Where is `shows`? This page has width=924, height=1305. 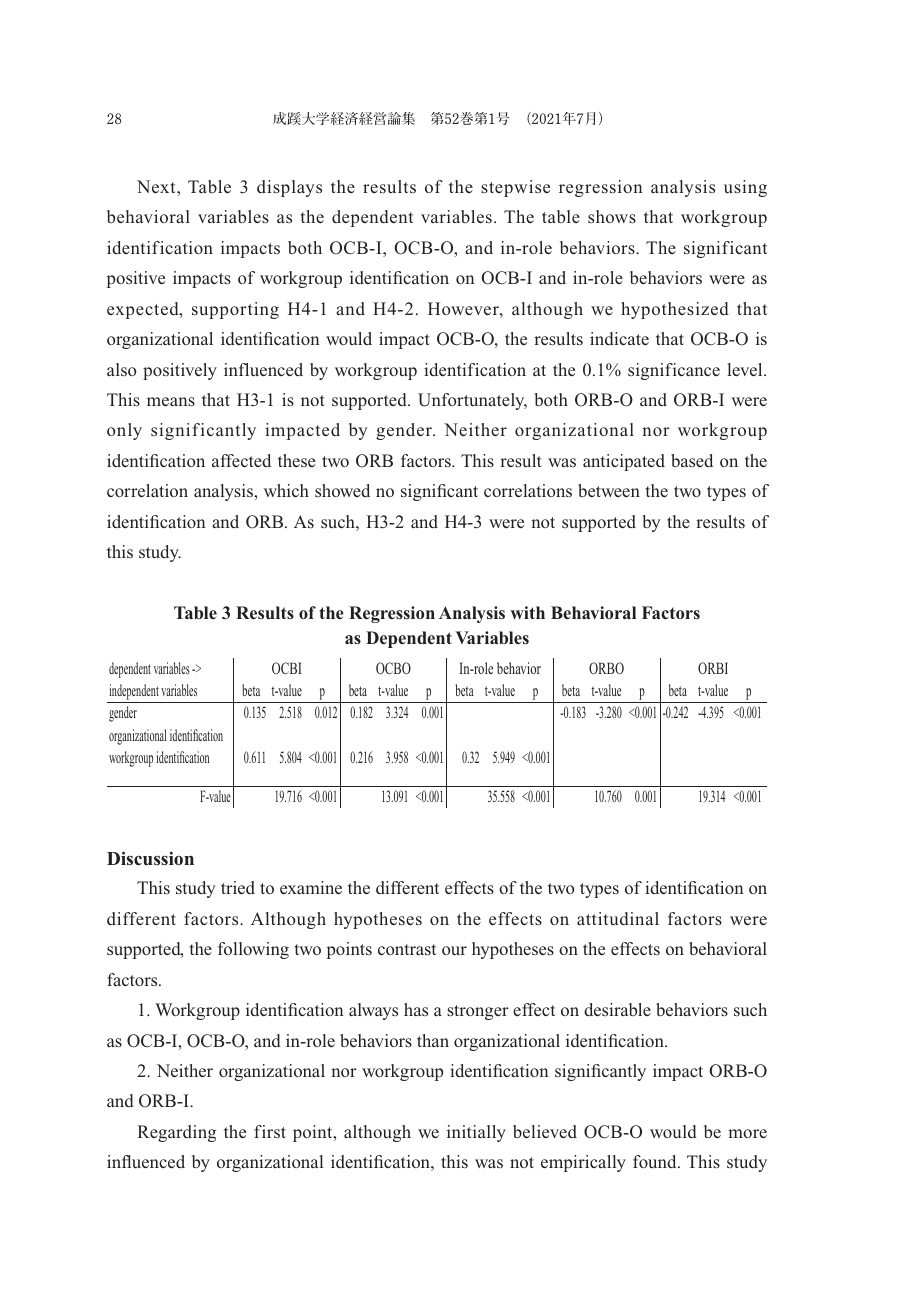 shows is located at coordinates (612, 217).
